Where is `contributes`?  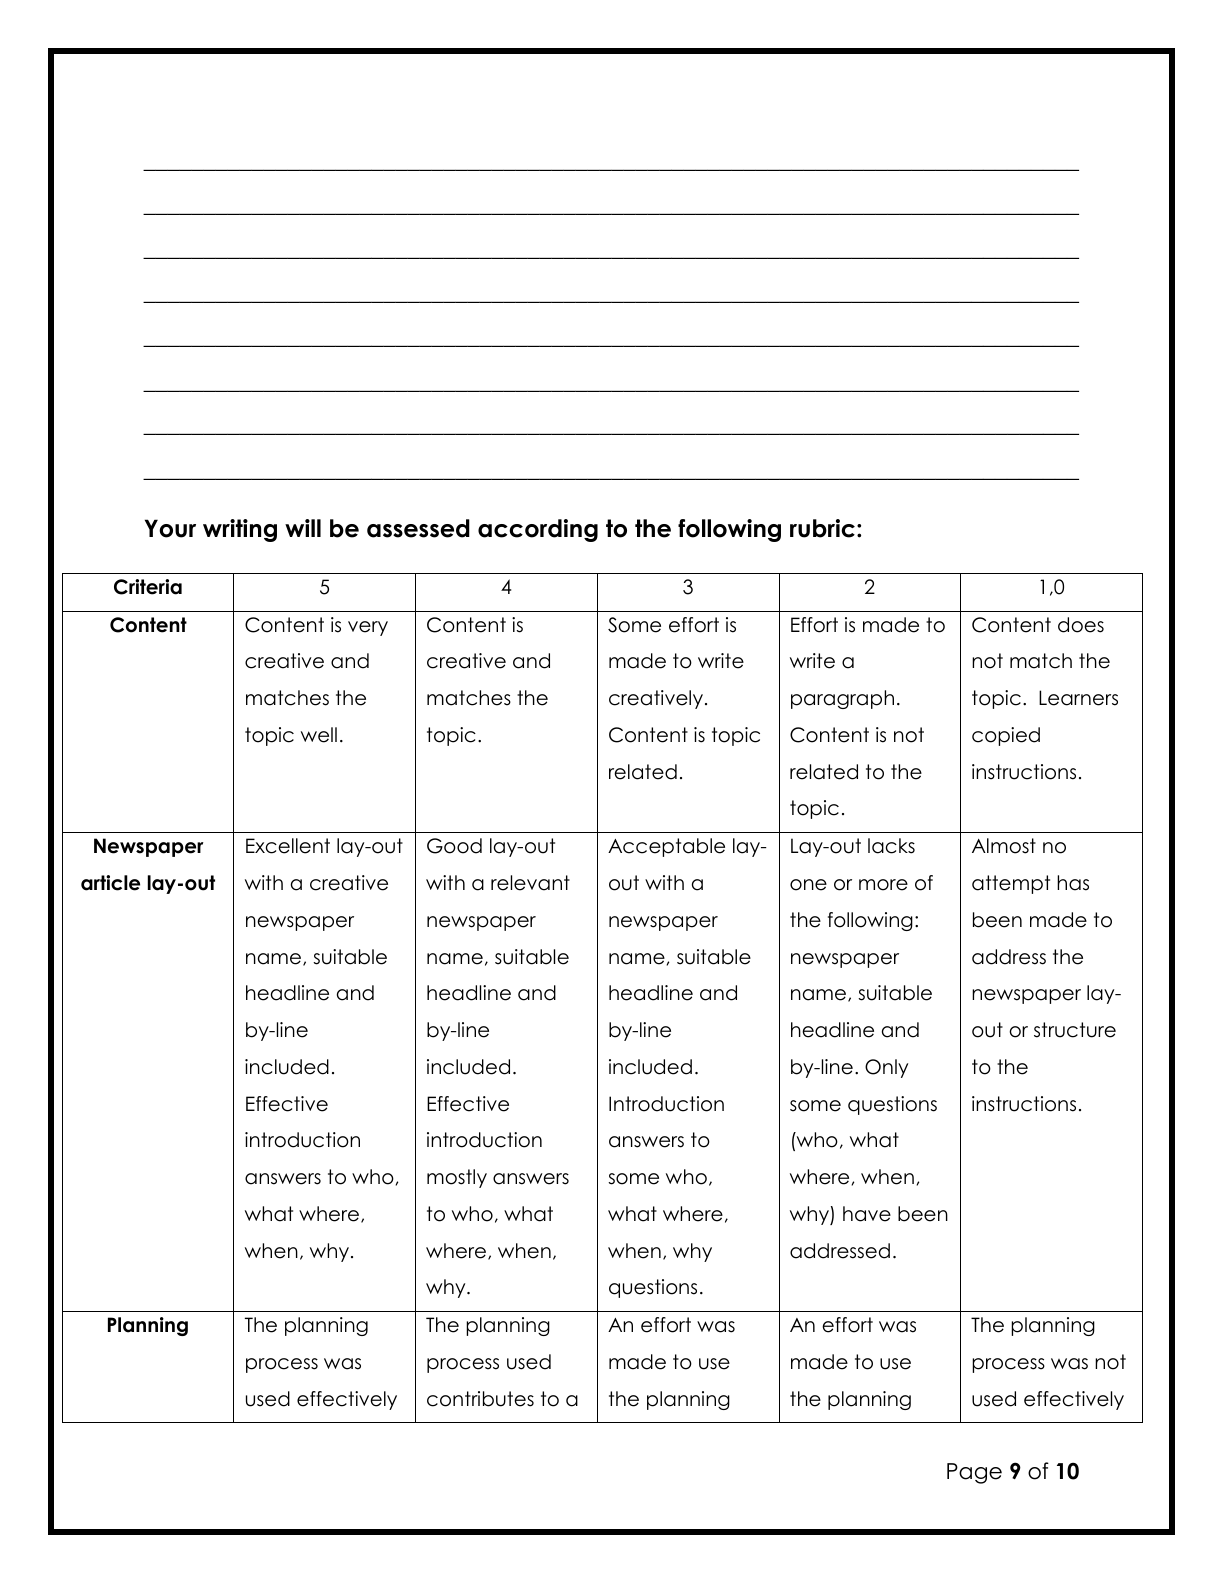
contributes is located at coordinates (480, 1399).
